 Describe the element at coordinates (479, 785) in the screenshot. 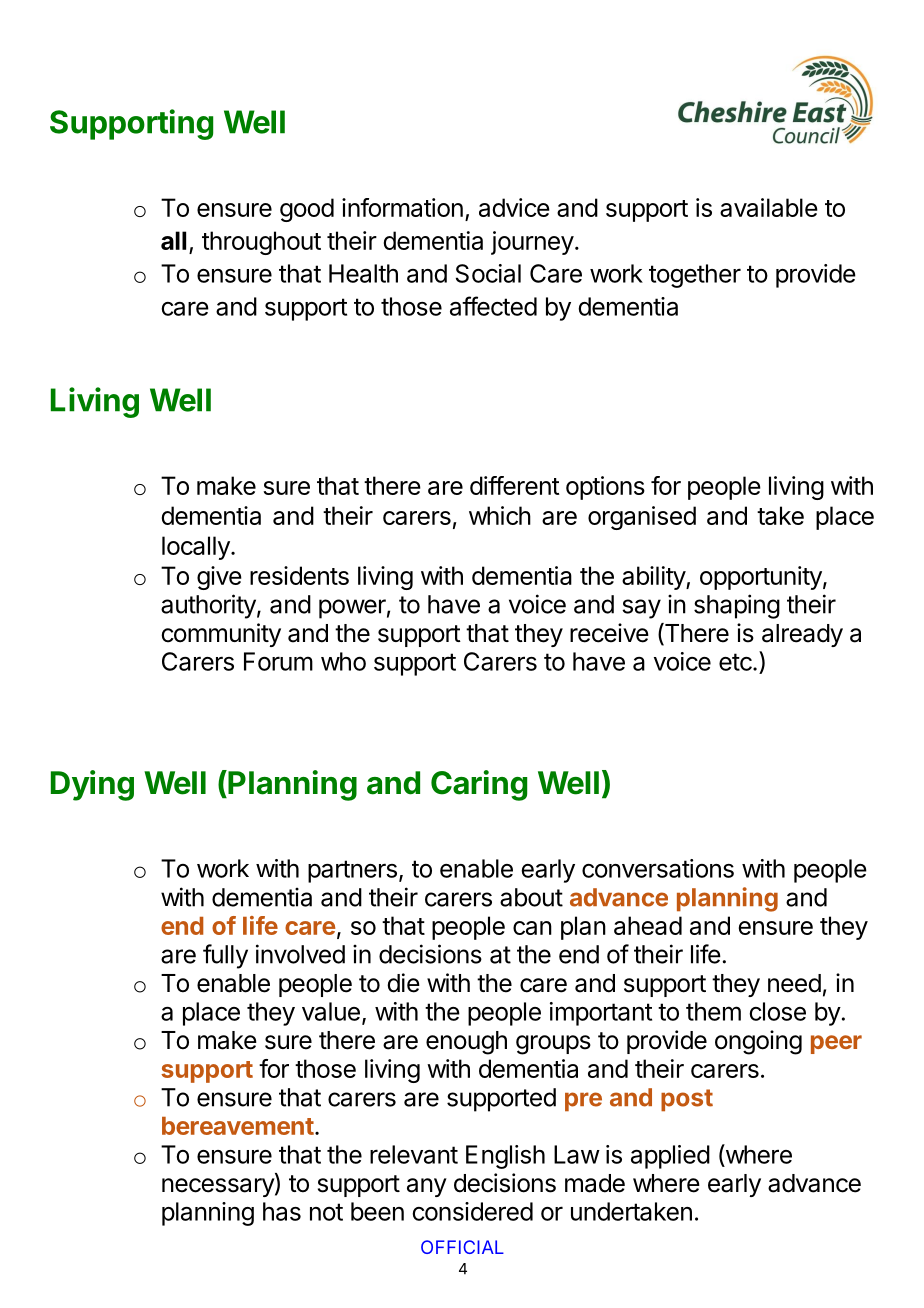

I see `Caring` at that location.
